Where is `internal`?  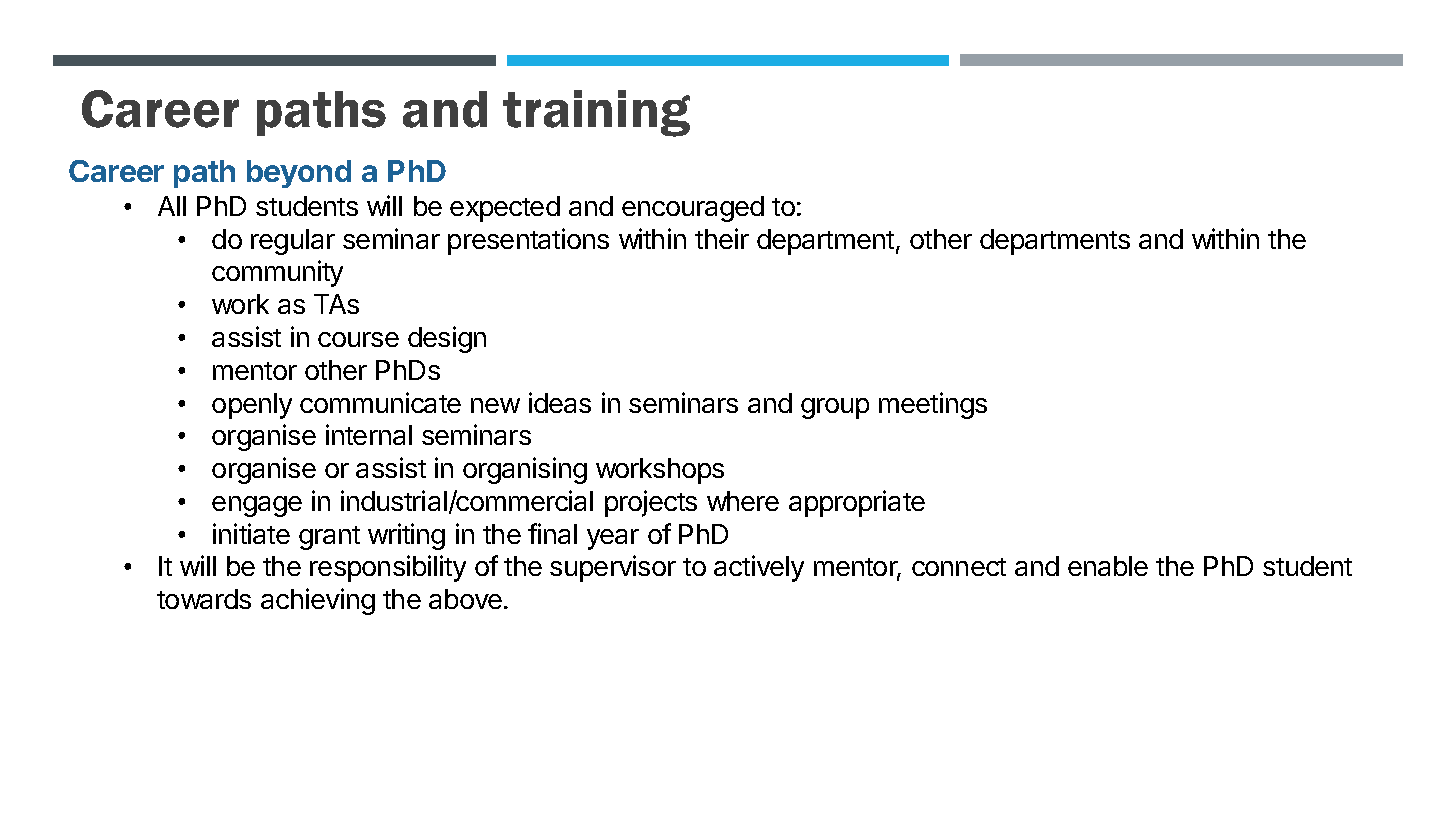
internal is located at coordinates (369, 434).
